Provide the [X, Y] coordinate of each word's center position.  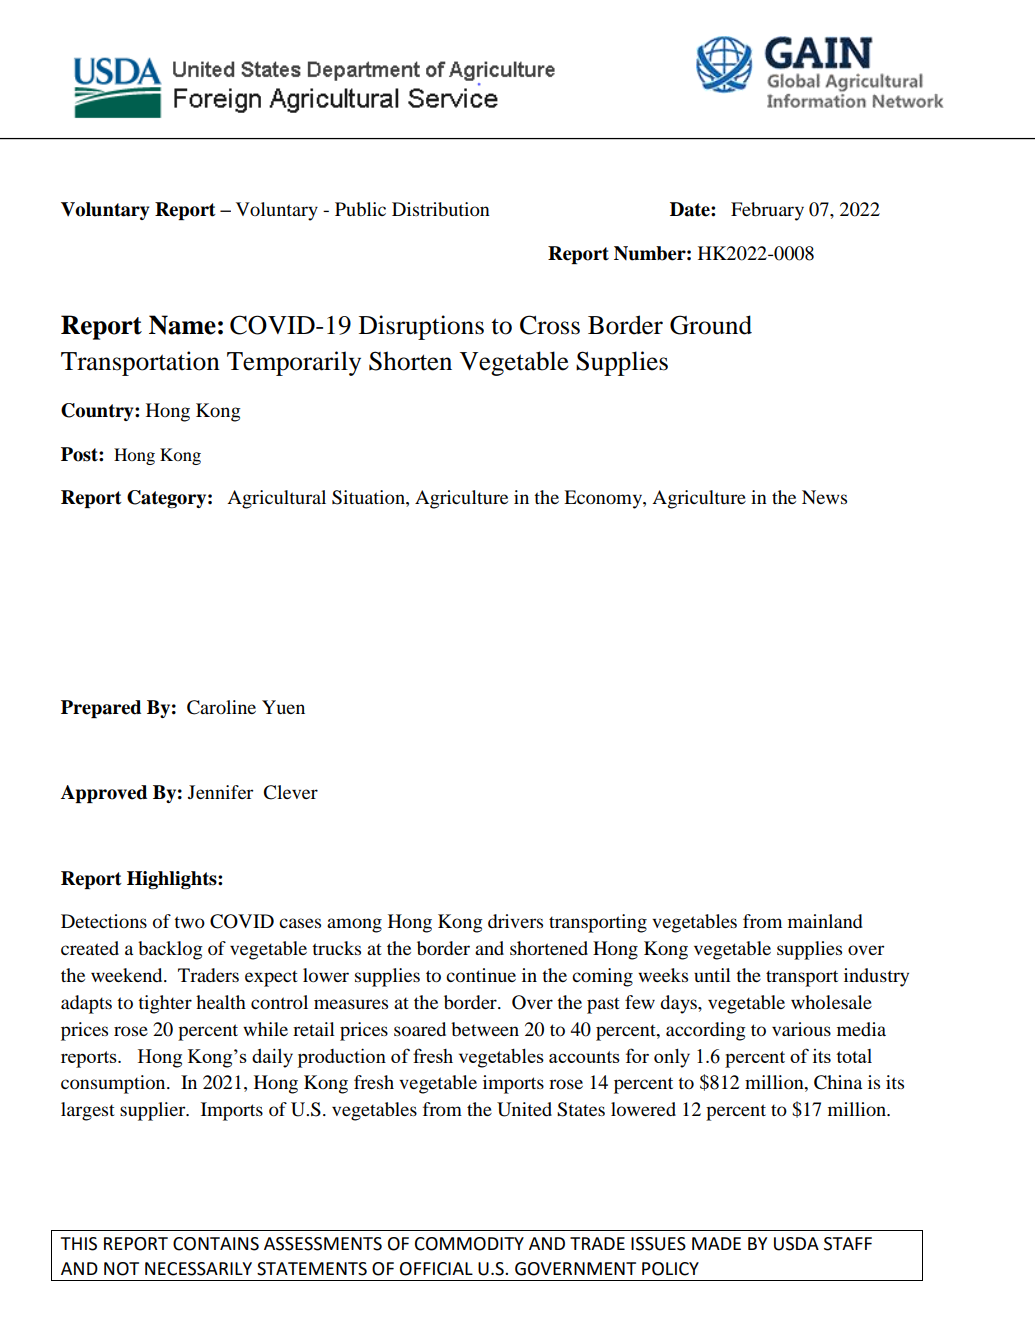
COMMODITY [469, 1244]
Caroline [221, 707]
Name [182, 325]
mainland [825, 921]
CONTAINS [216, 1244]
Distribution [441, 209]
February [767, 211]
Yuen [283, 707]
